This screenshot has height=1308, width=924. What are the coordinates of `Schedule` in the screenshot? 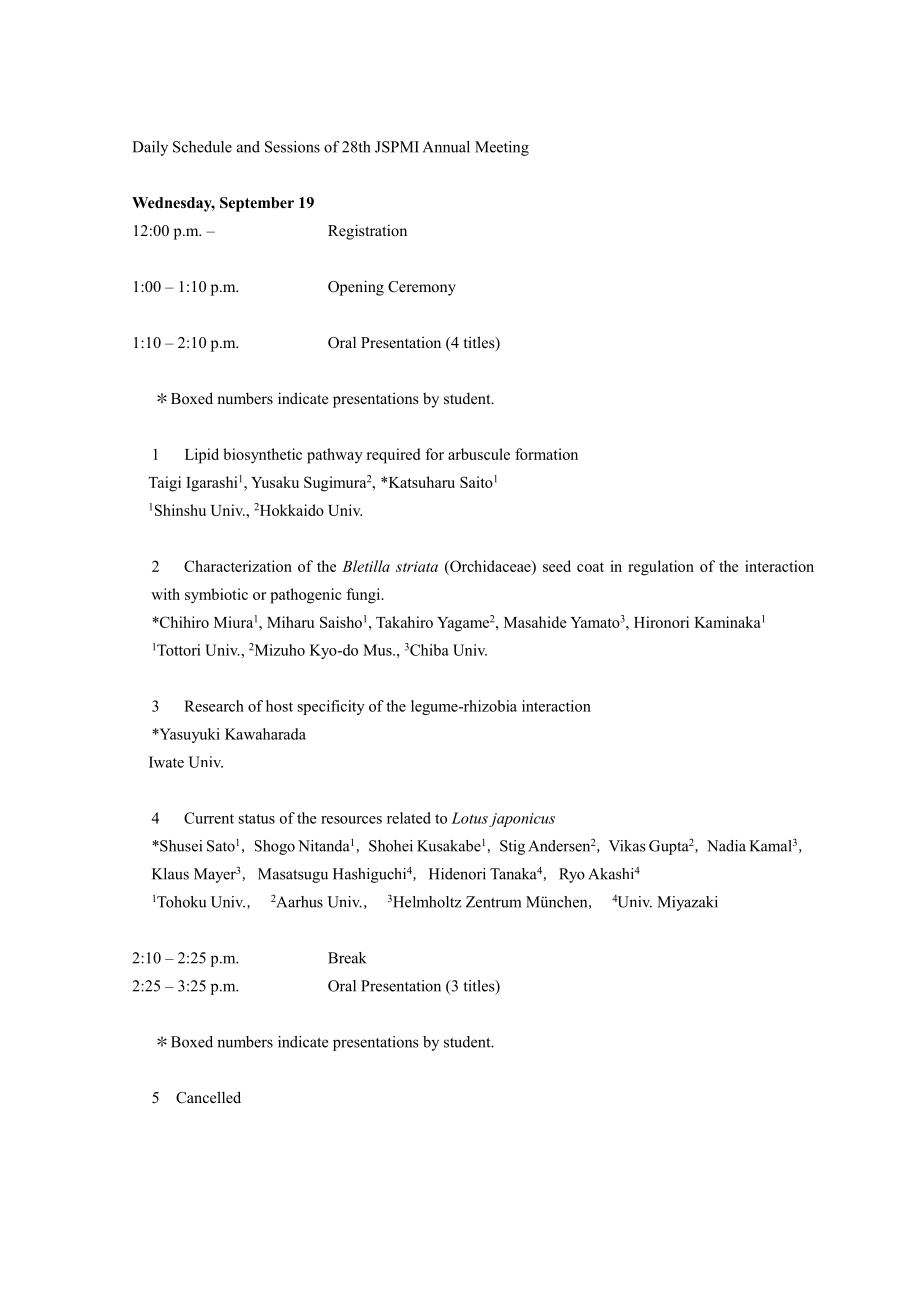 It's located at (202, 147).
